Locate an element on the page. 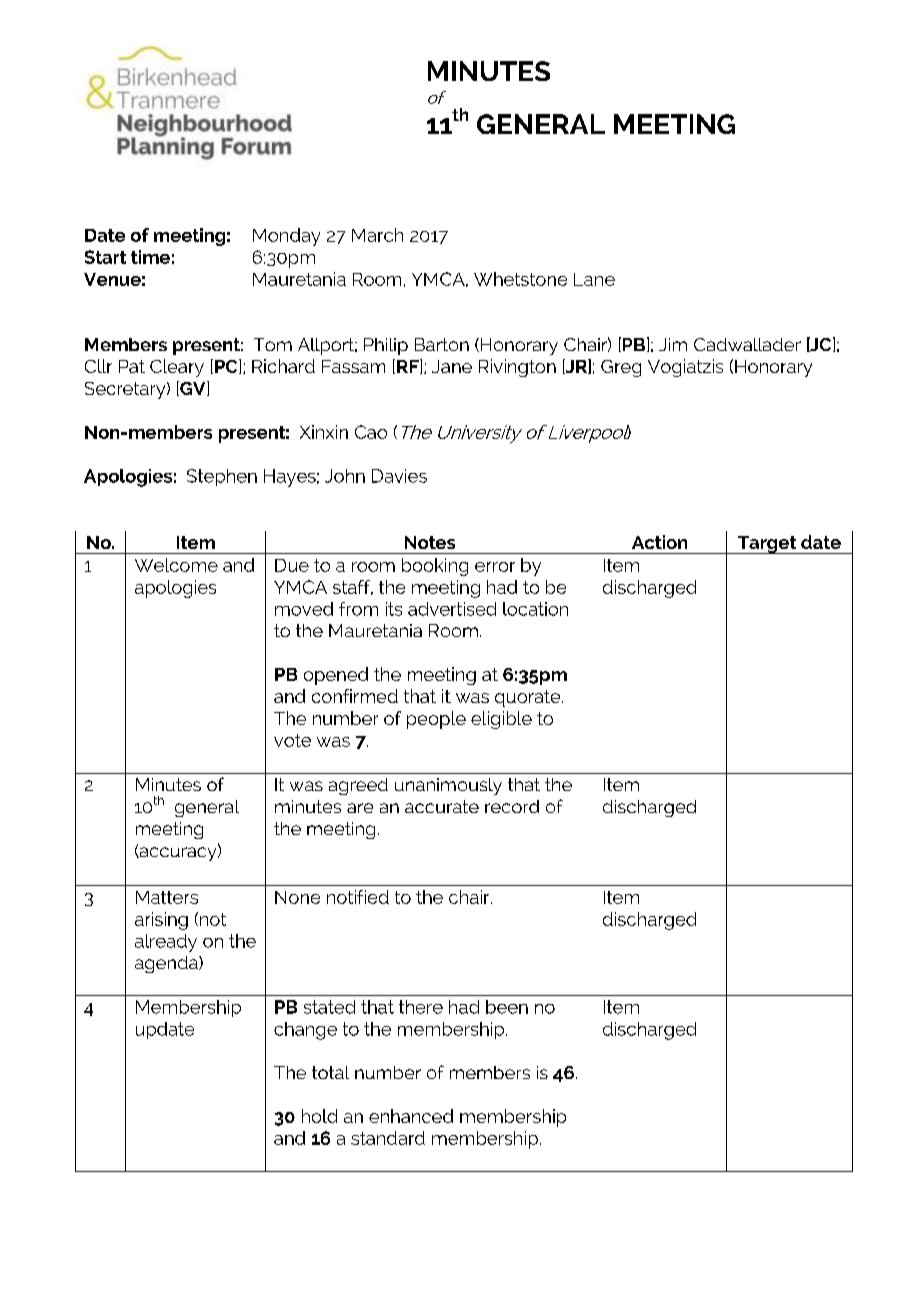 This page has width=924, height=1308. record is located at coordinates (512, 806).
